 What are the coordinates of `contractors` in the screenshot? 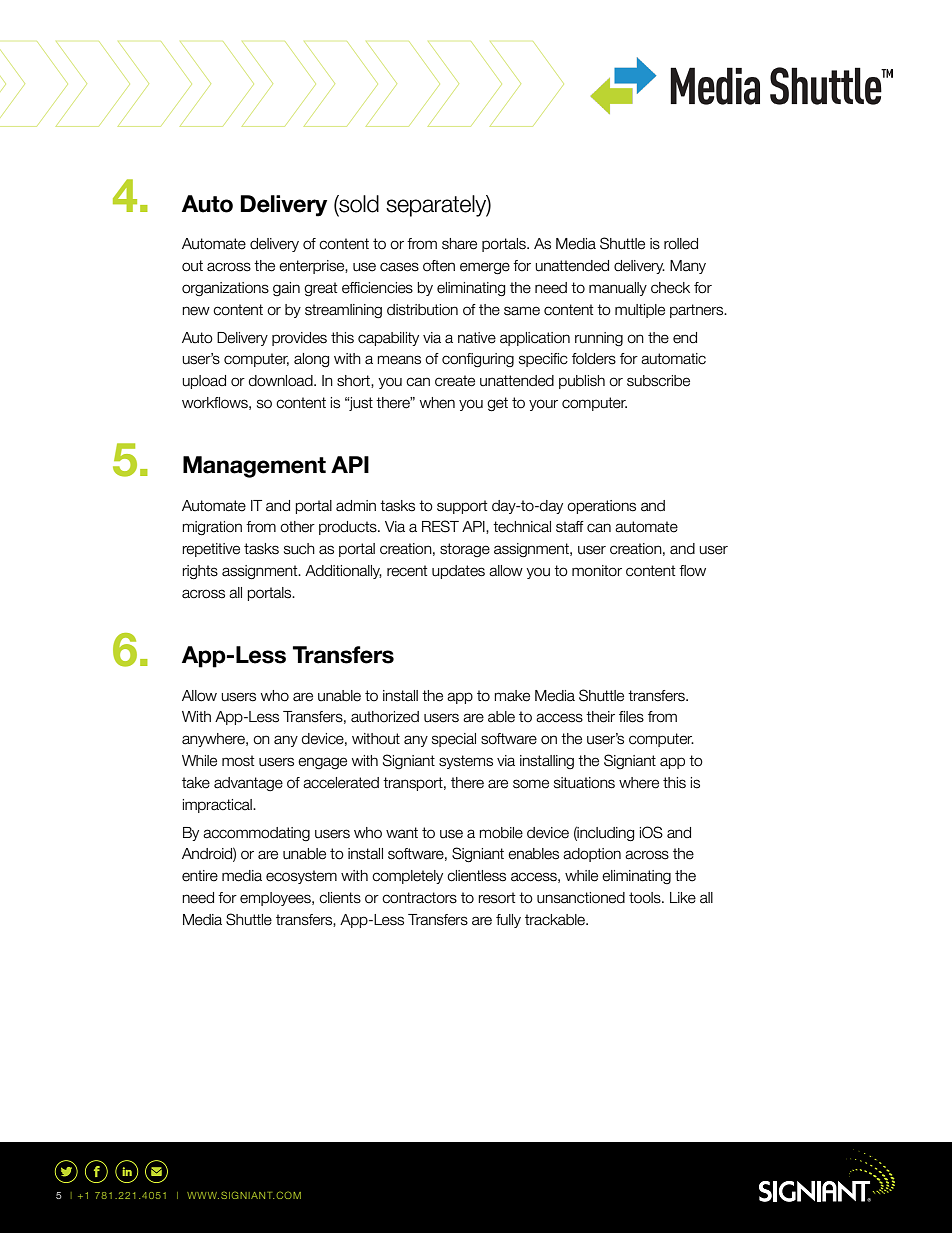 It's located at (419, 898).
